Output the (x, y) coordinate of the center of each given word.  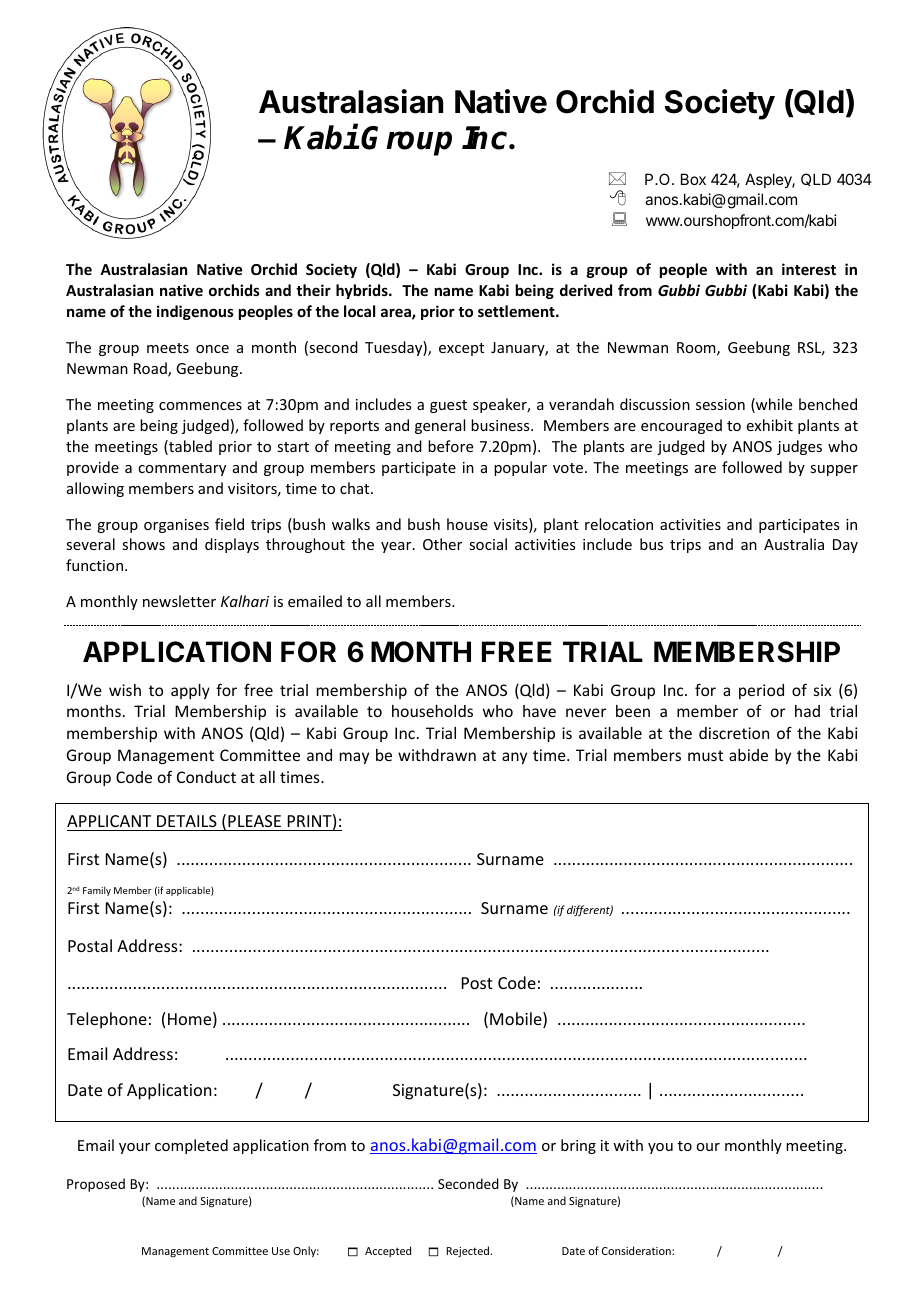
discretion (734, 733)
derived (586, 290)
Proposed (96, 1185)
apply (190, 691)
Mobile (517, 1020)
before (450, 446)
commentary (182, 469)
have (539, 711)
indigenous (195, 312)
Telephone (107, 1020)
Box (693, 179)
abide (748, 755)
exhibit (770, 425)
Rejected (469, 1251)
